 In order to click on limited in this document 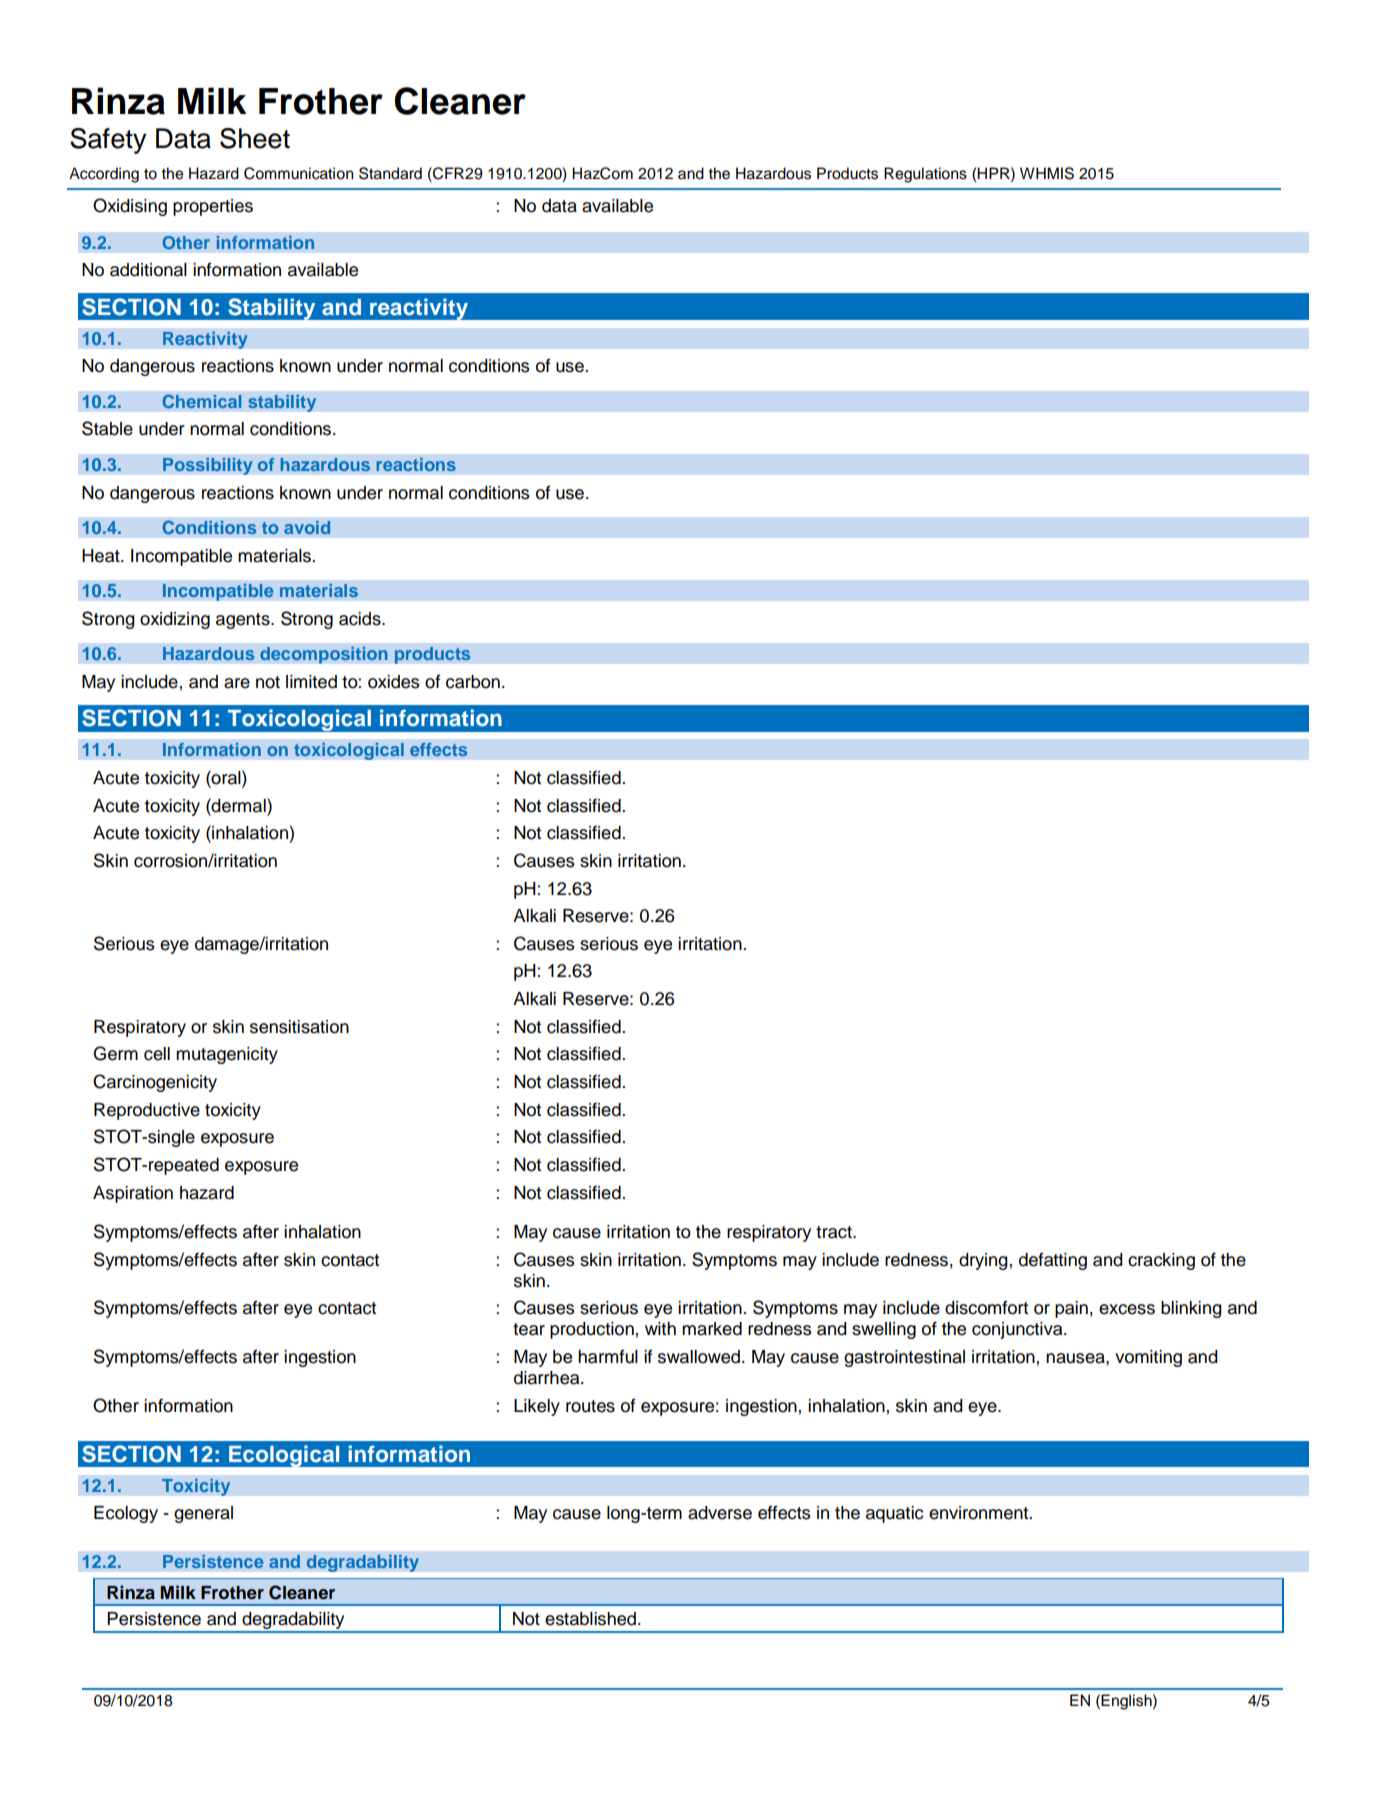, I will do `click(311, 682)`.
